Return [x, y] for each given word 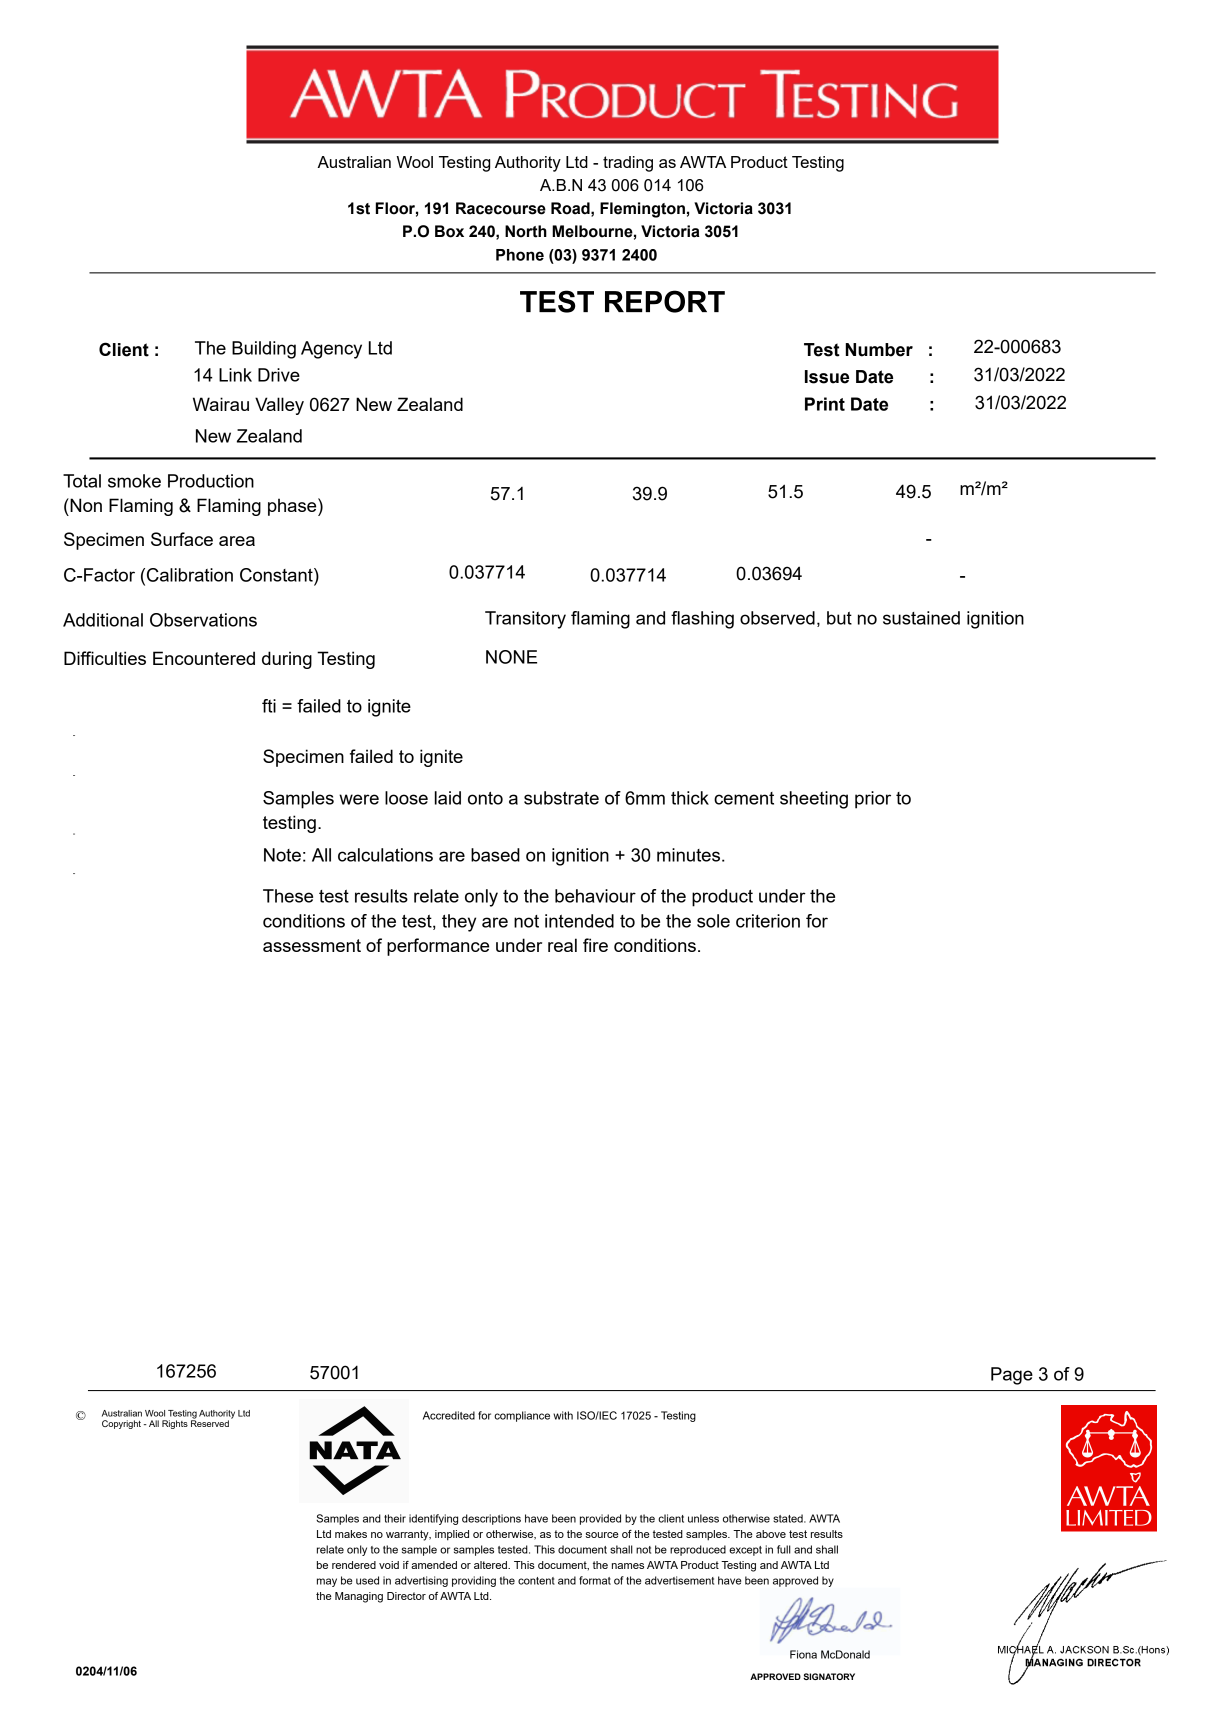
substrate [561, 798]
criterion [768, 921]
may [327, 1582]
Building [264, 350]
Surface [182, 539]
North [526, 231]
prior [873, 800]
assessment [312, 945]
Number [879, 350]
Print [825, 404]
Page [1012, 1376]
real [562, 945]
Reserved [210, 1422]
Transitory [525, 620]
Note [282, 855]
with [563, 1415]
